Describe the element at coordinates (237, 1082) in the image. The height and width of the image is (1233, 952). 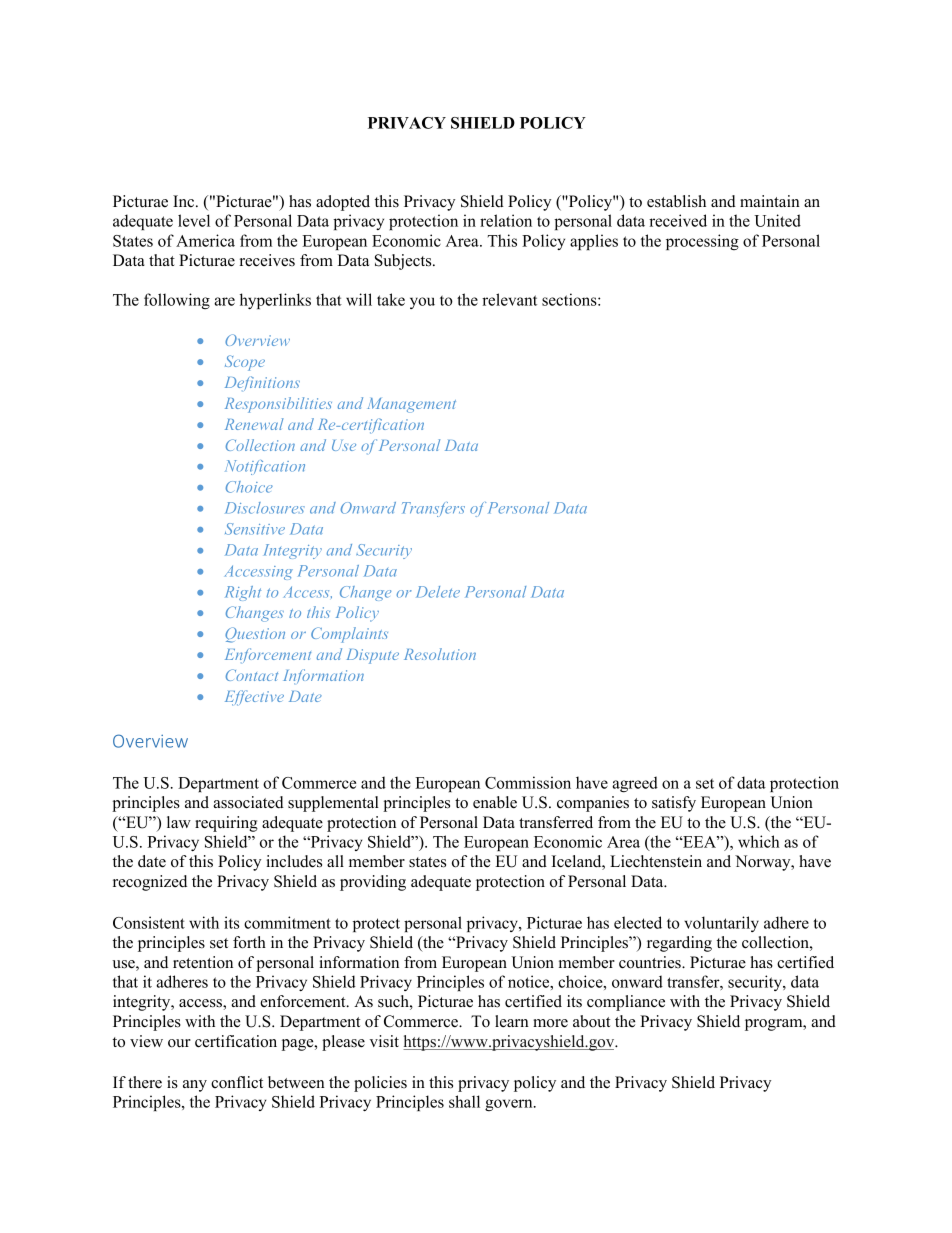
I see `conflict` at that location.
